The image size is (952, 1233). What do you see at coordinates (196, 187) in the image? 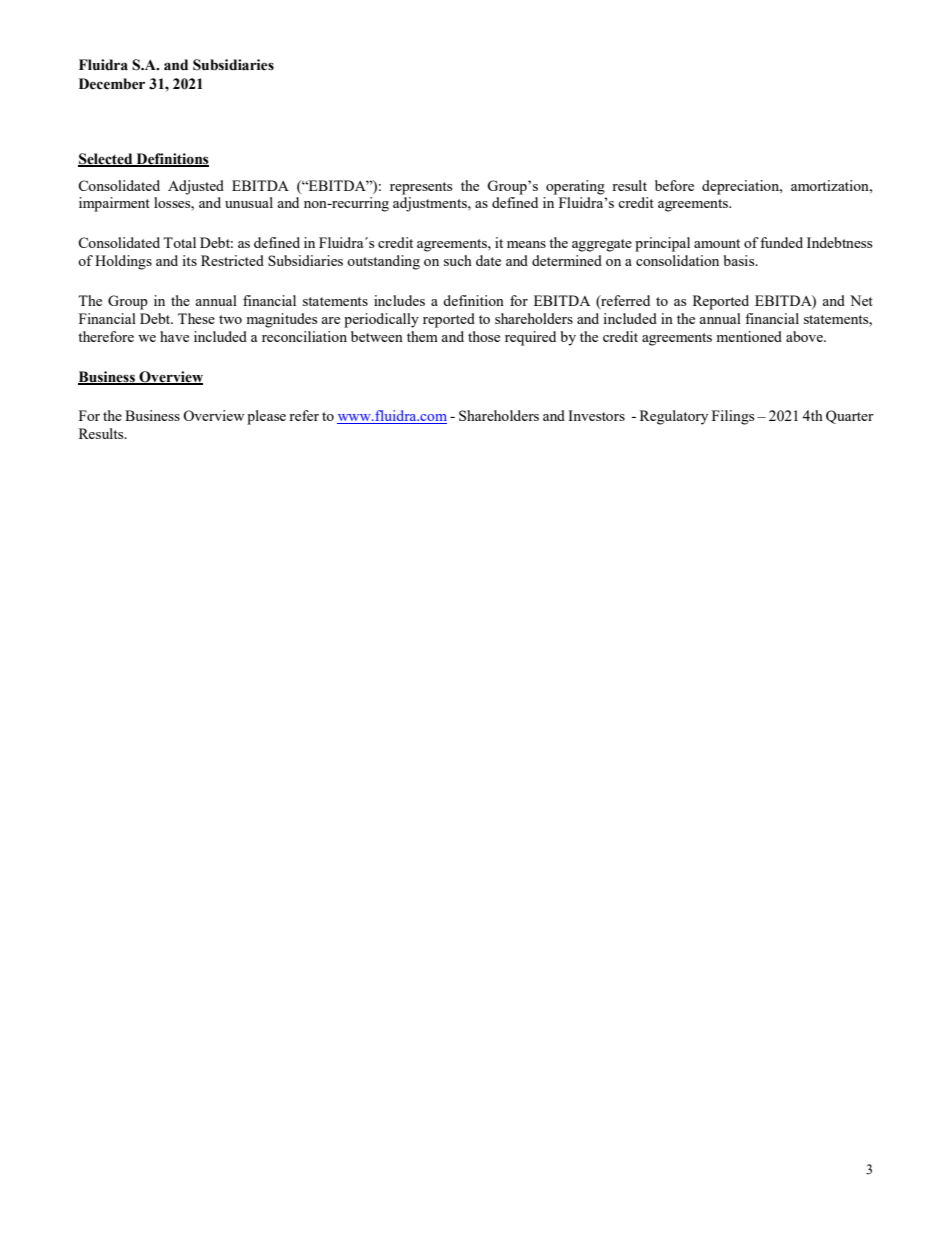
I see `Adjusted` at bounding box center [196, 187].
